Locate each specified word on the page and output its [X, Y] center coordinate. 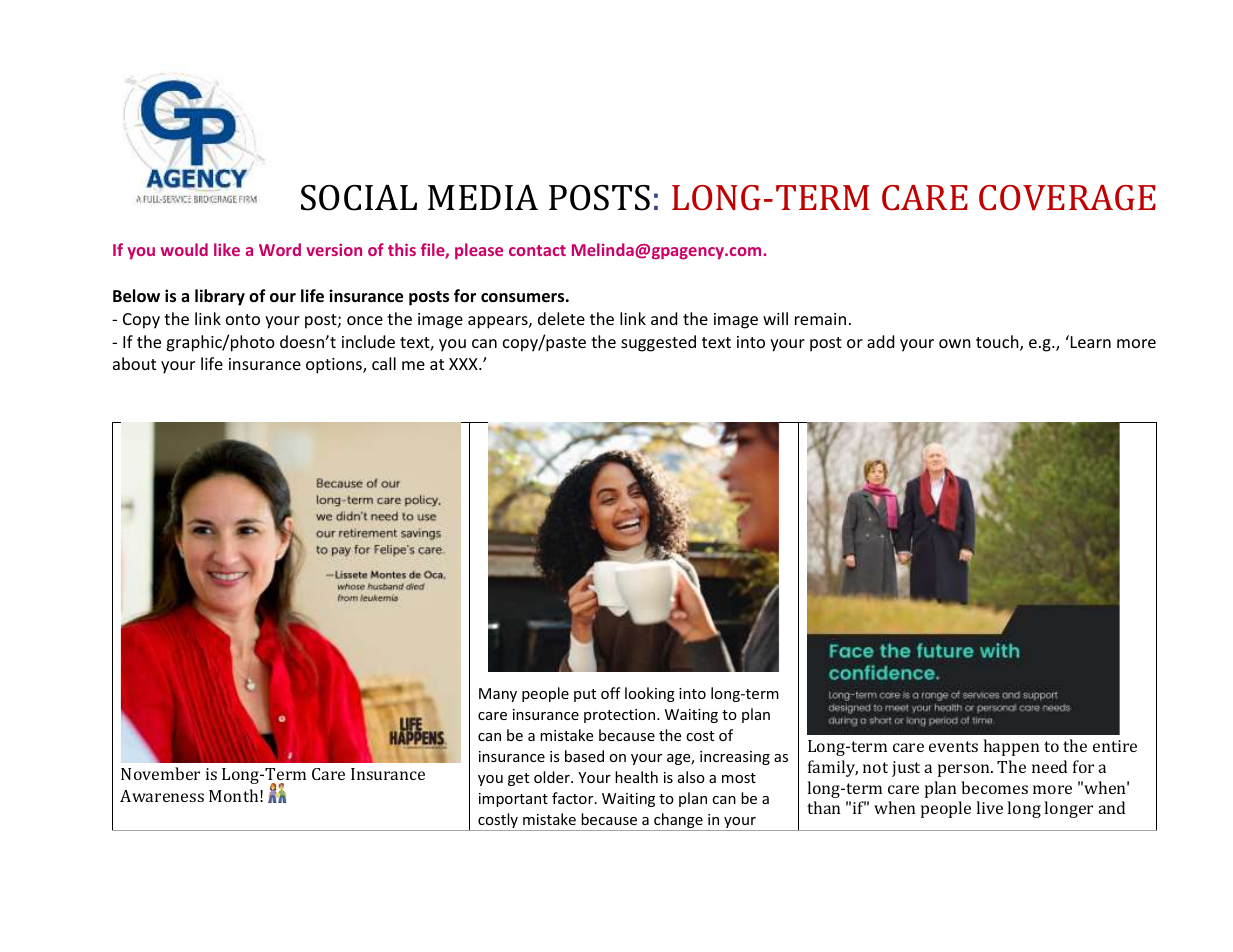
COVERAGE [1067, 198]
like [227, 249]
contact [537, 250]
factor [574, 798]
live [989, 807]
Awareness [162, 796]
